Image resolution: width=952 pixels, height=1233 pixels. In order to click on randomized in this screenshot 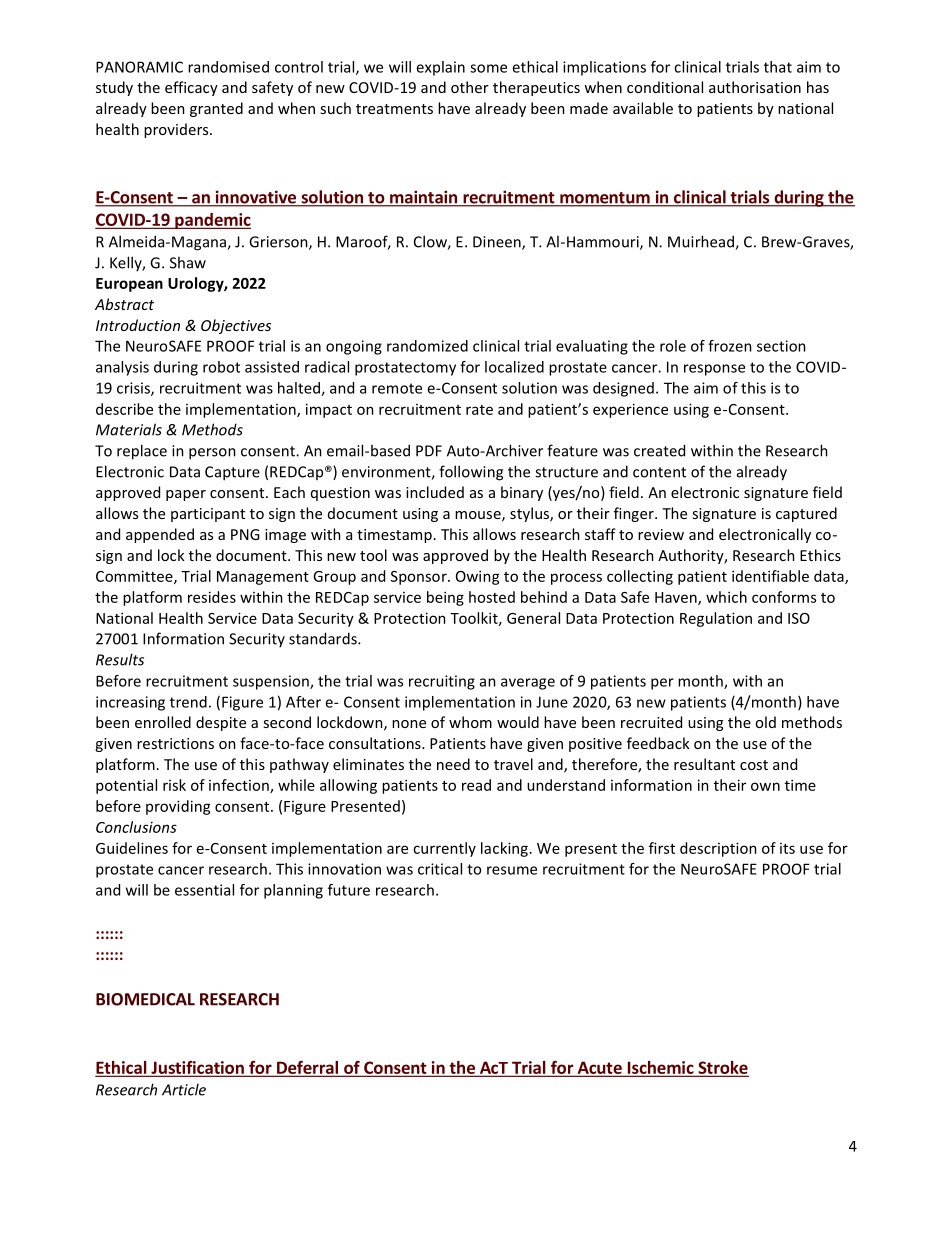, I will do `click(427, 346)`.
